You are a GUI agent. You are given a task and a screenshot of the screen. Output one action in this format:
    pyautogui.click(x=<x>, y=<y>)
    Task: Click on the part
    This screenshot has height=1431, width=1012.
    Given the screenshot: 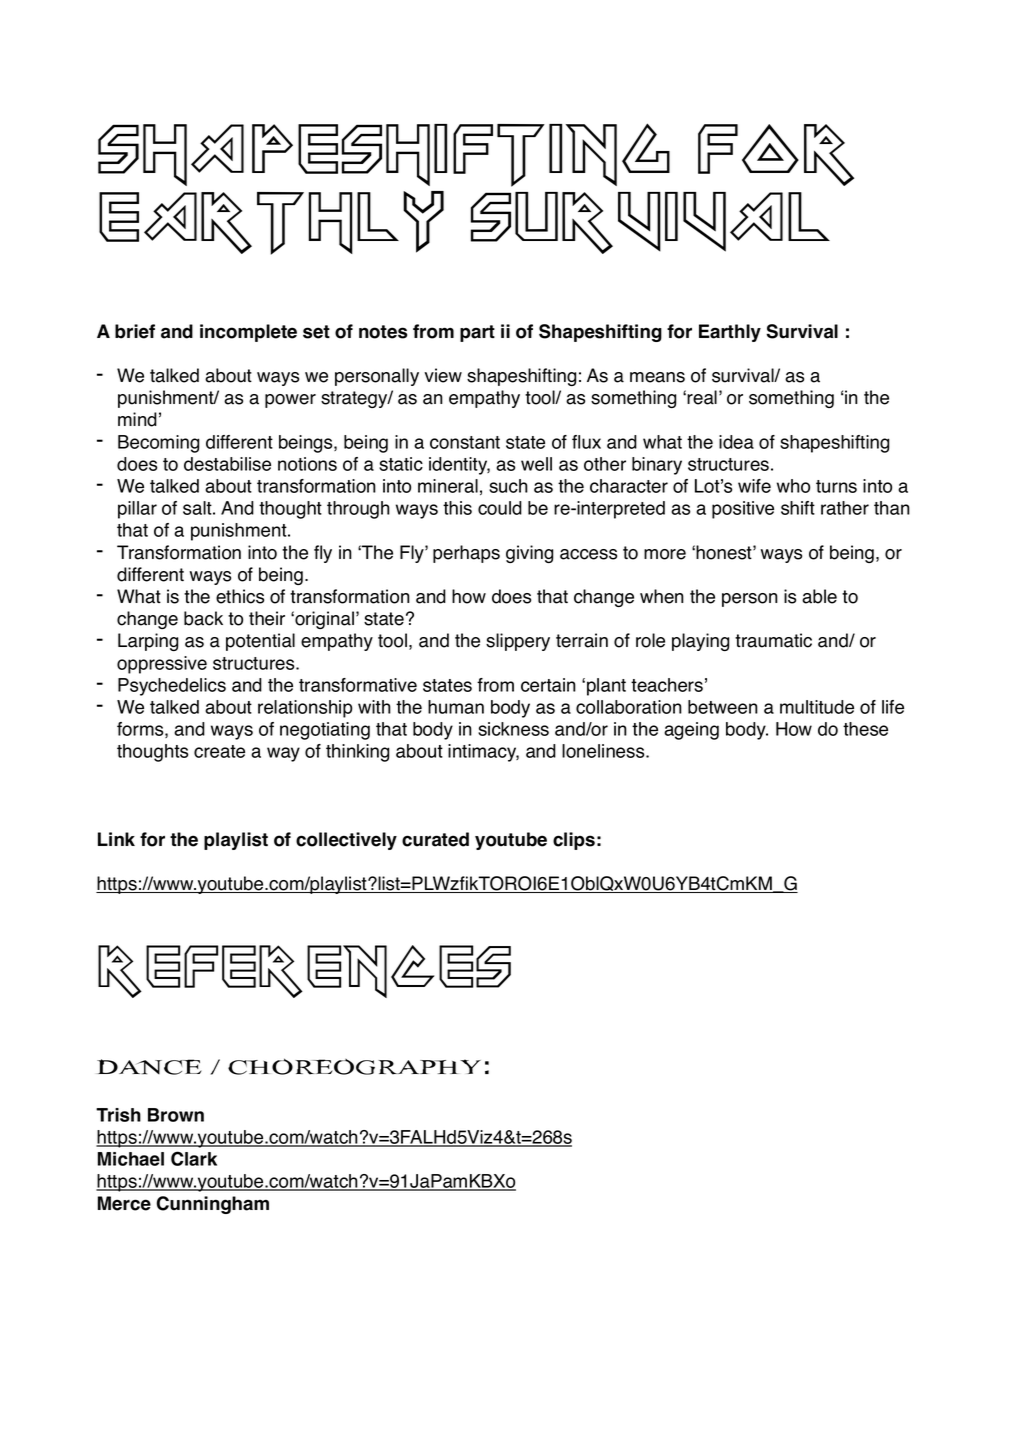 What is the action you would take?
    pyautogui.click(x=477, y=333)
